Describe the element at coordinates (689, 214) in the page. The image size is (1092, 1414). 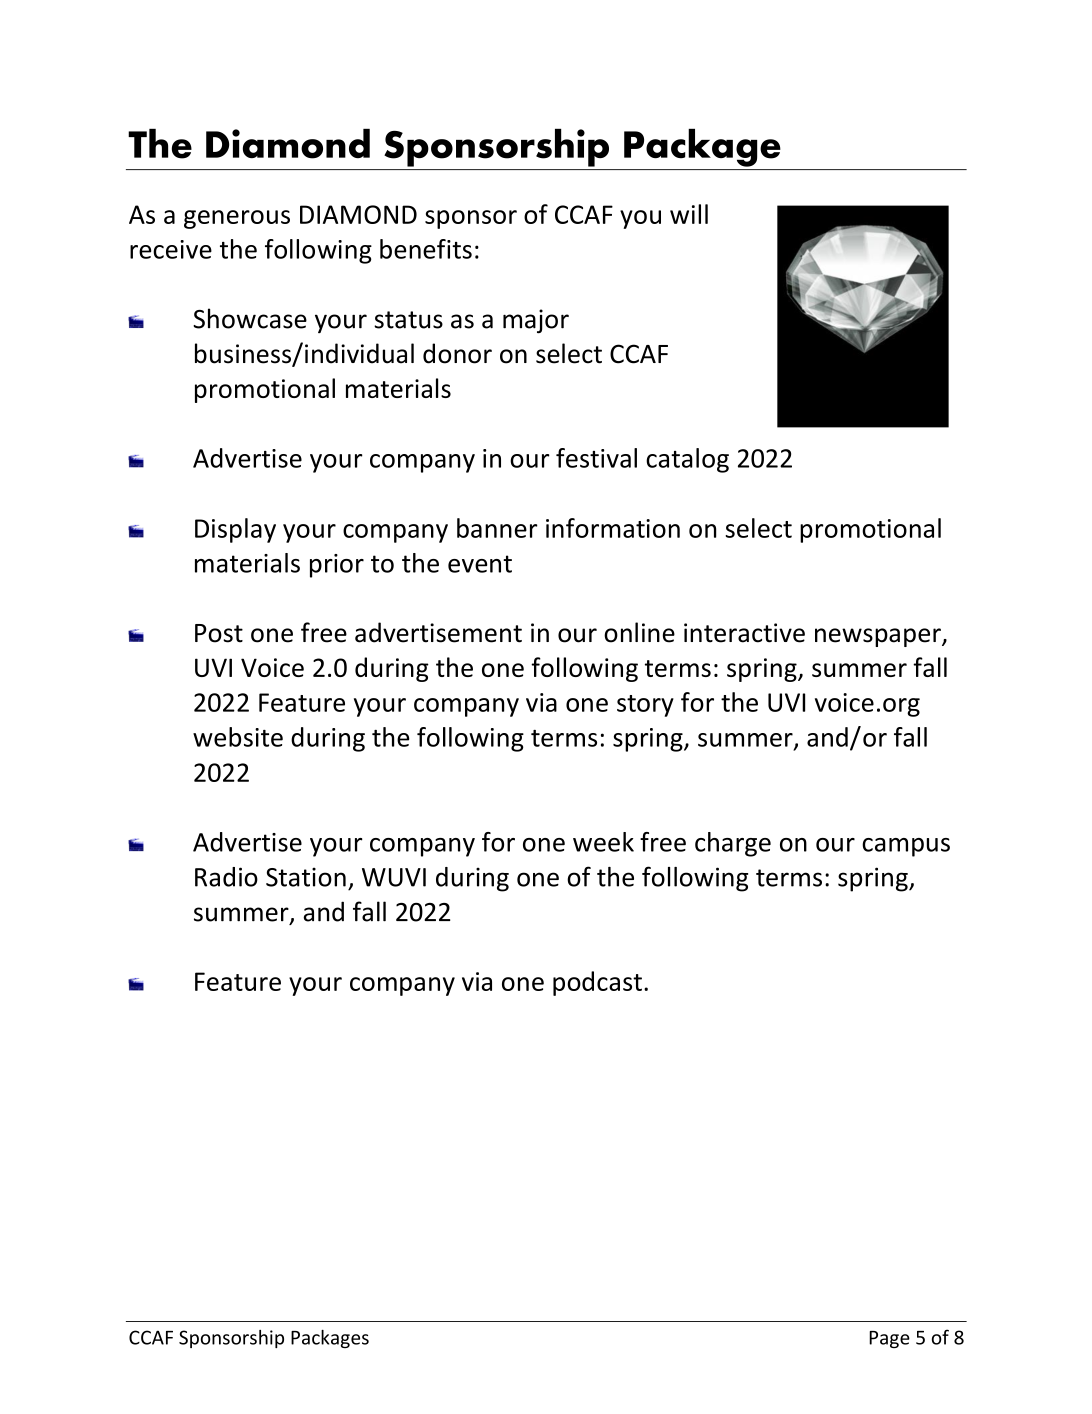
I see `will` at that location.
